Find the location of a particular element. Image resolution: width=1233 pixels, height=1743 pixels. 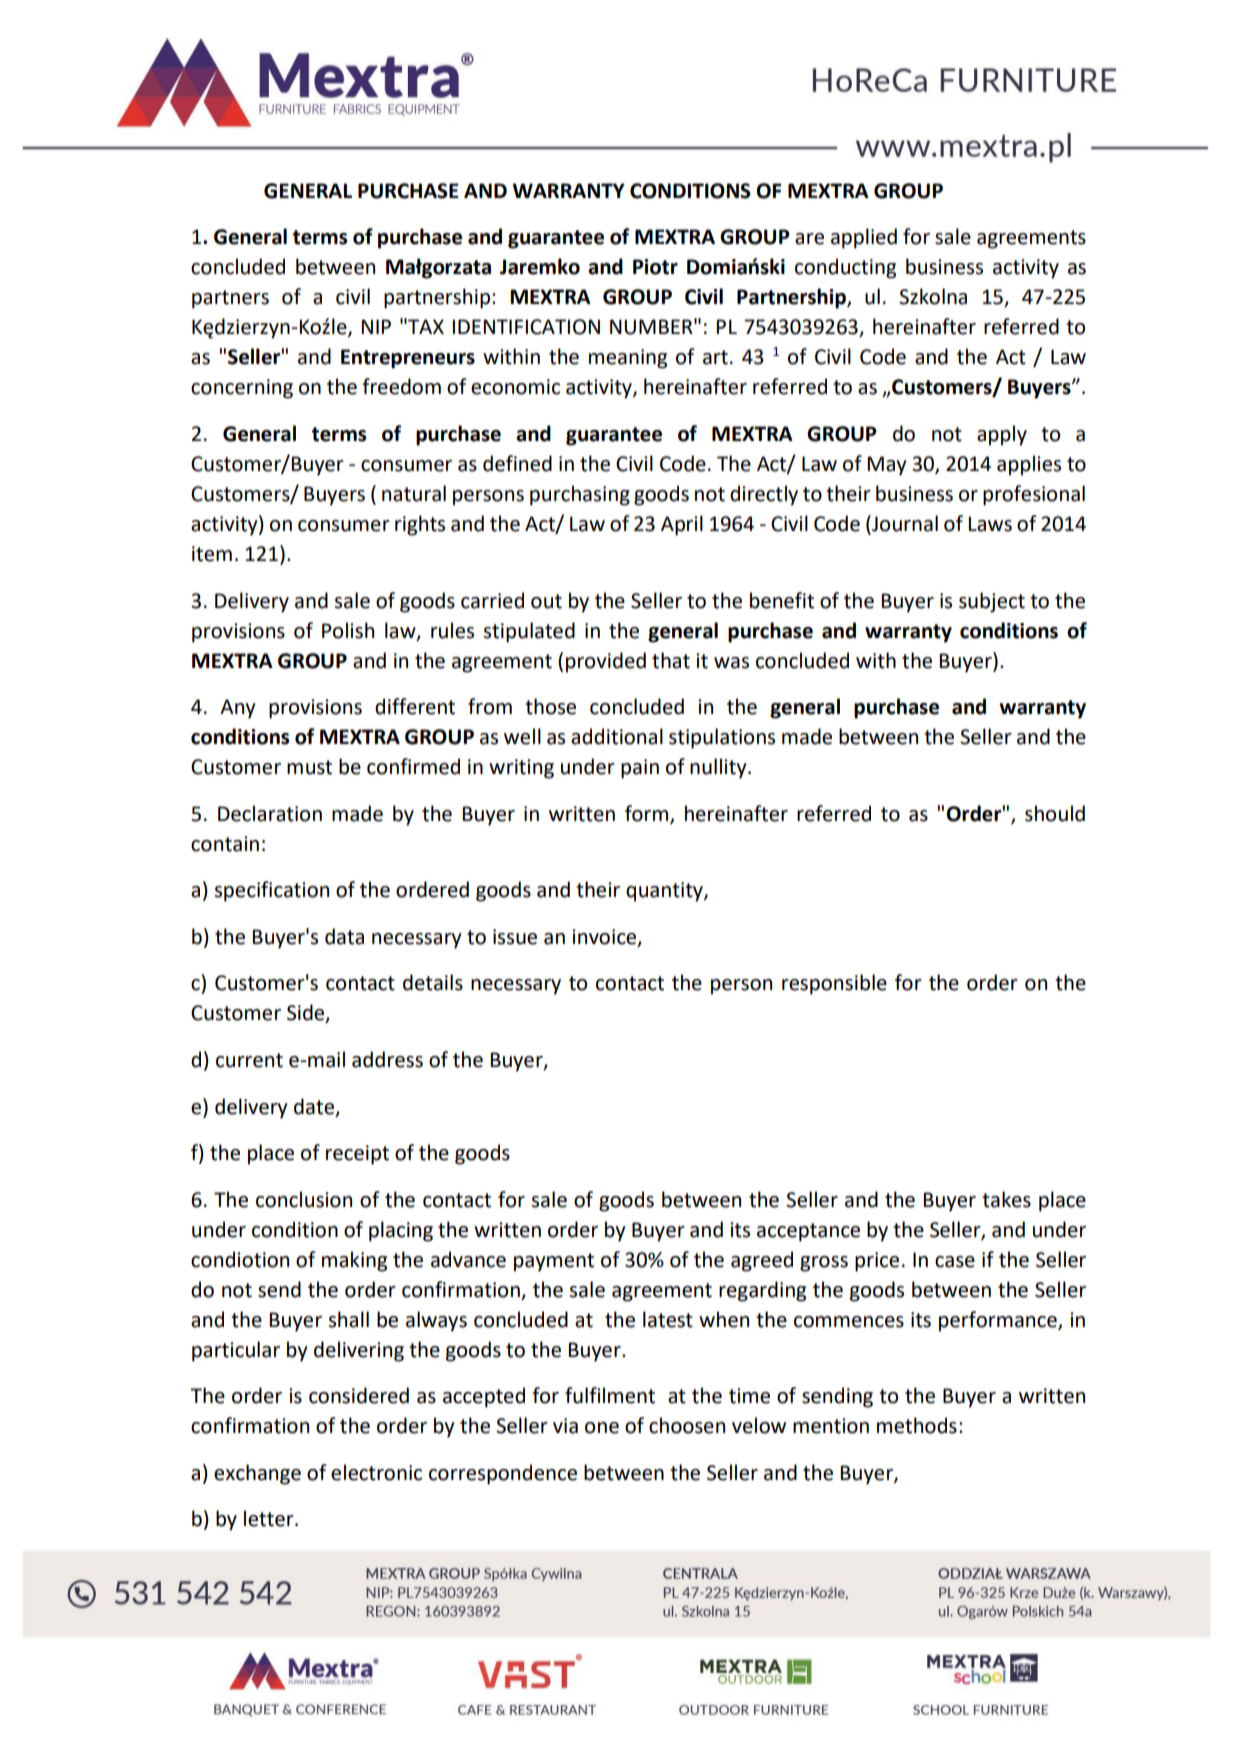

quantity is located at coordinates (665, 892).
